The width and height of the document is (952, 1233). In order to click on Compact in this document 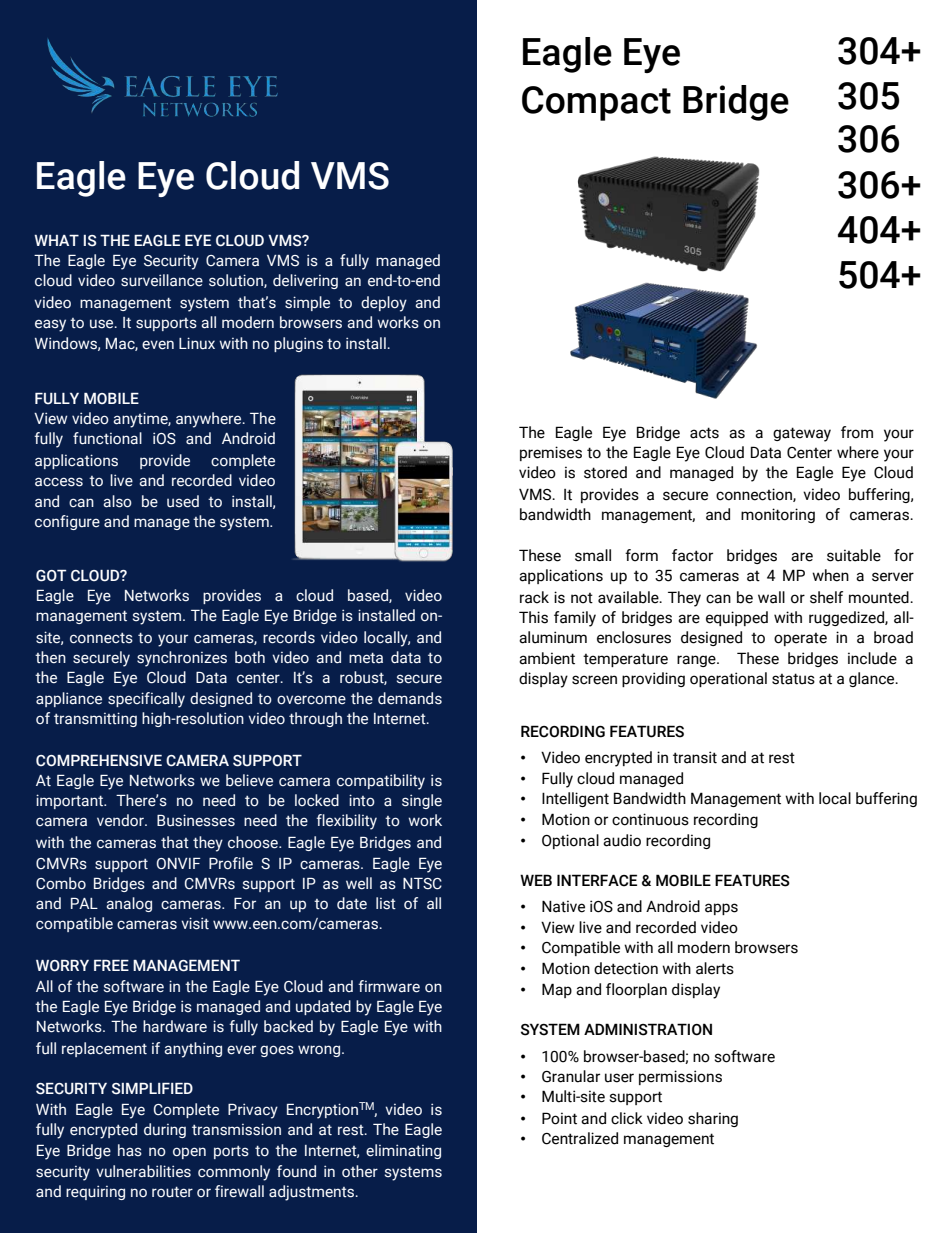, I will do `click(596, 103)`.
